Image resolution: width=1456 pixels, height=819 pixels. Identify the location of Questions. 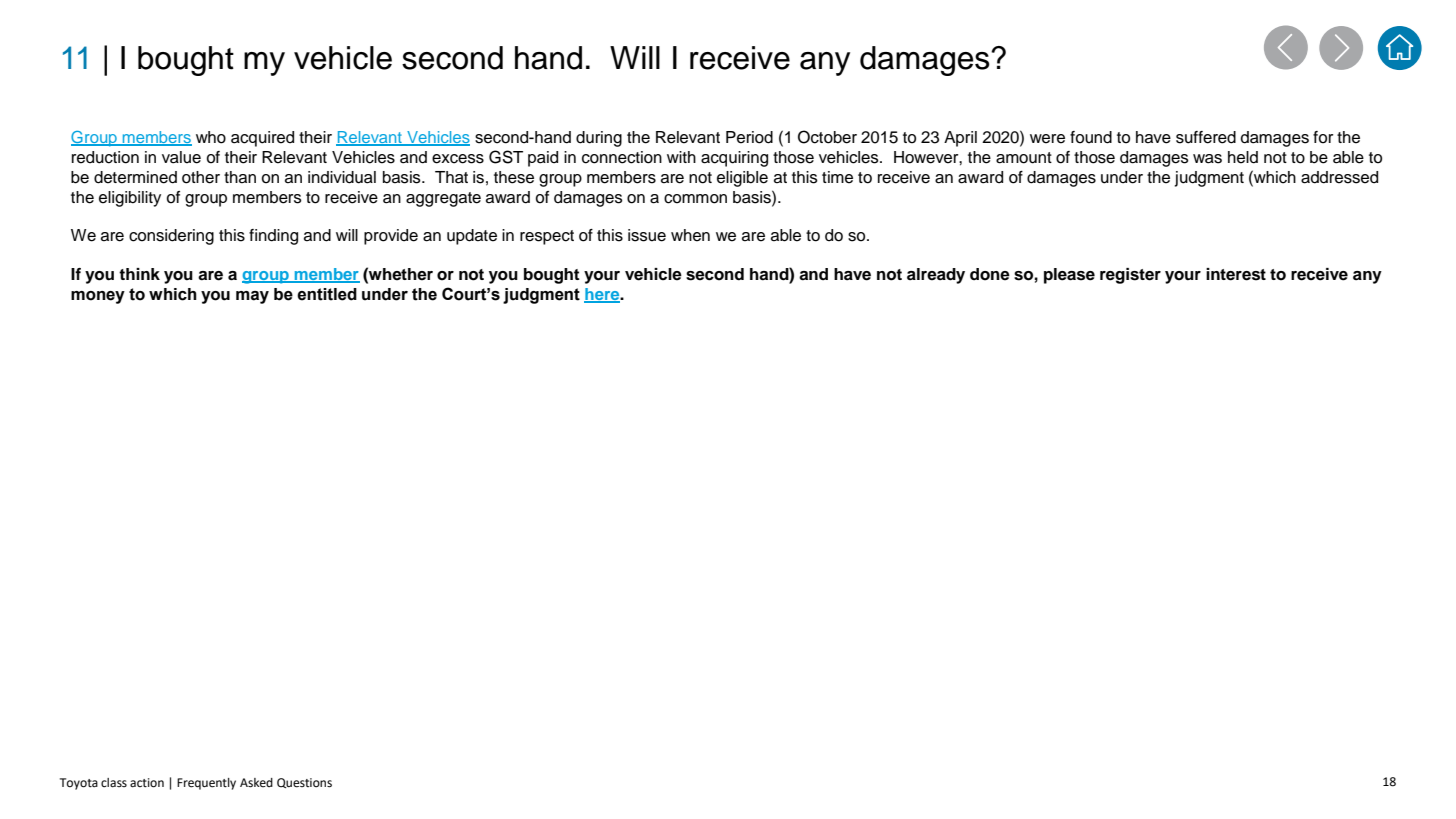
(304, 783).
